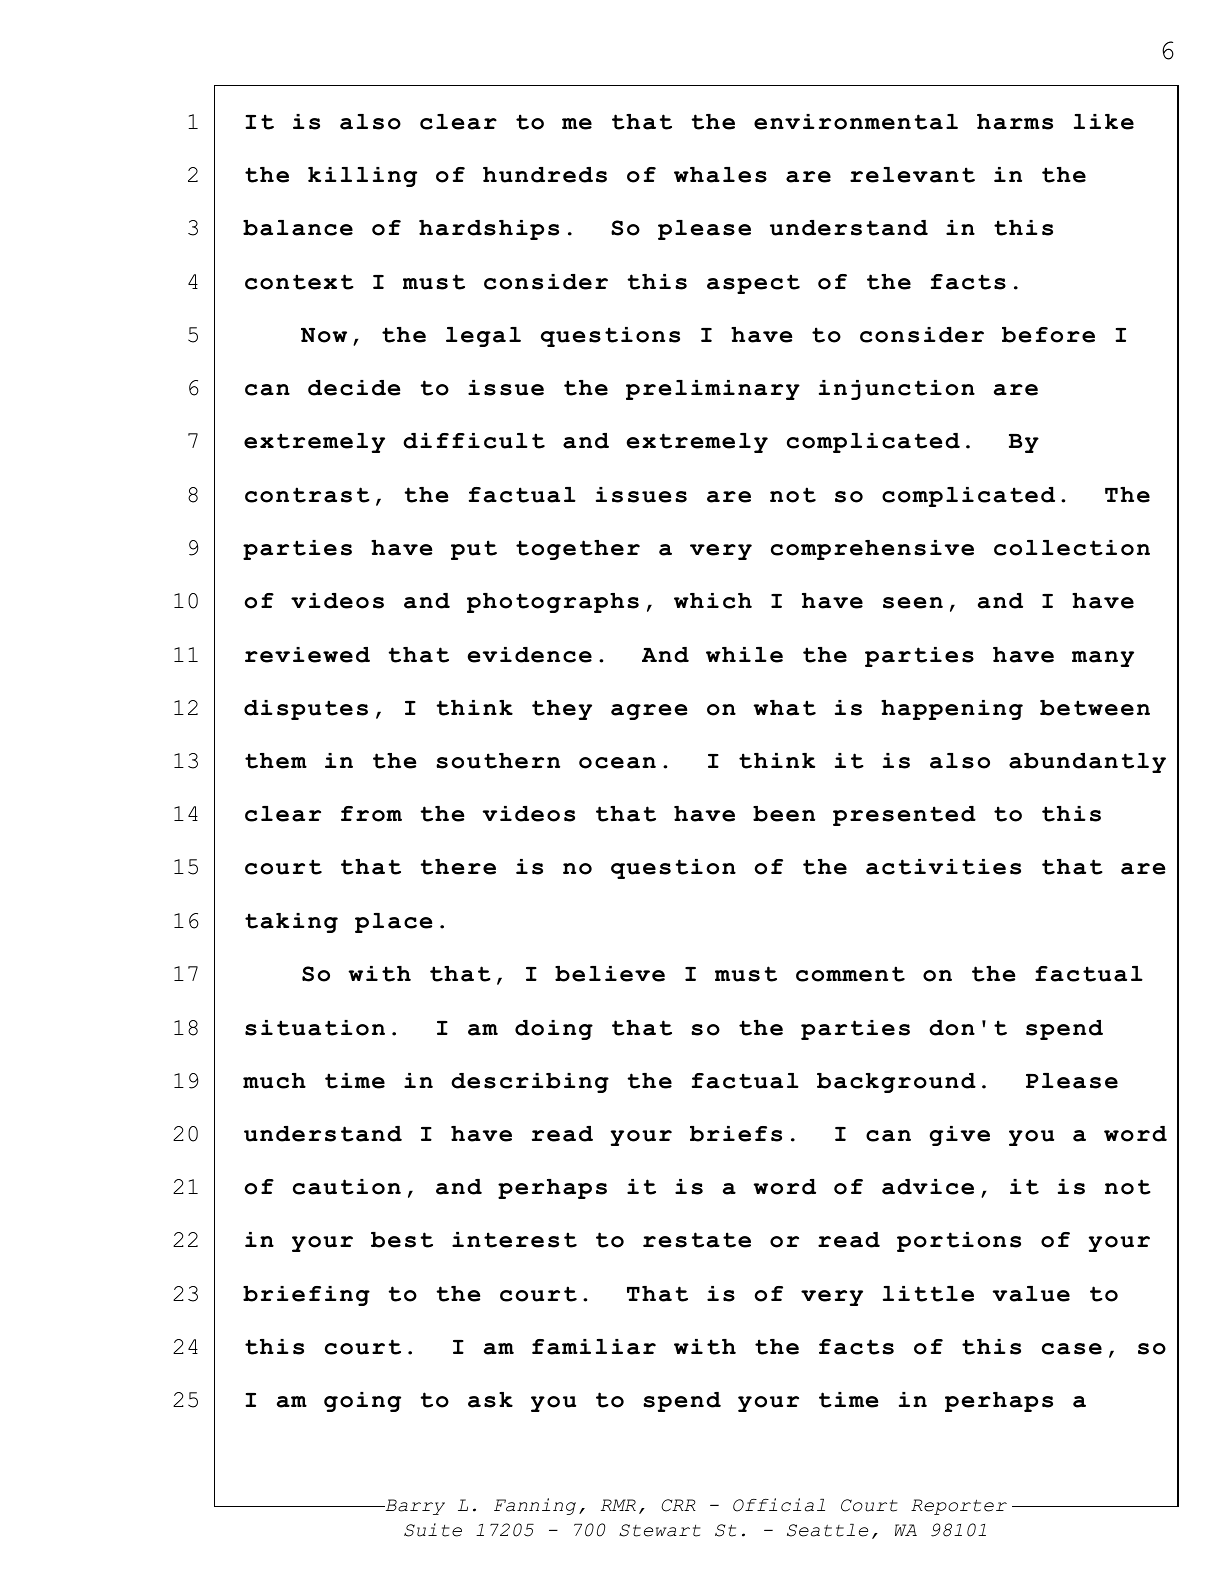  I want to click on situation, so click(315, 1028).
